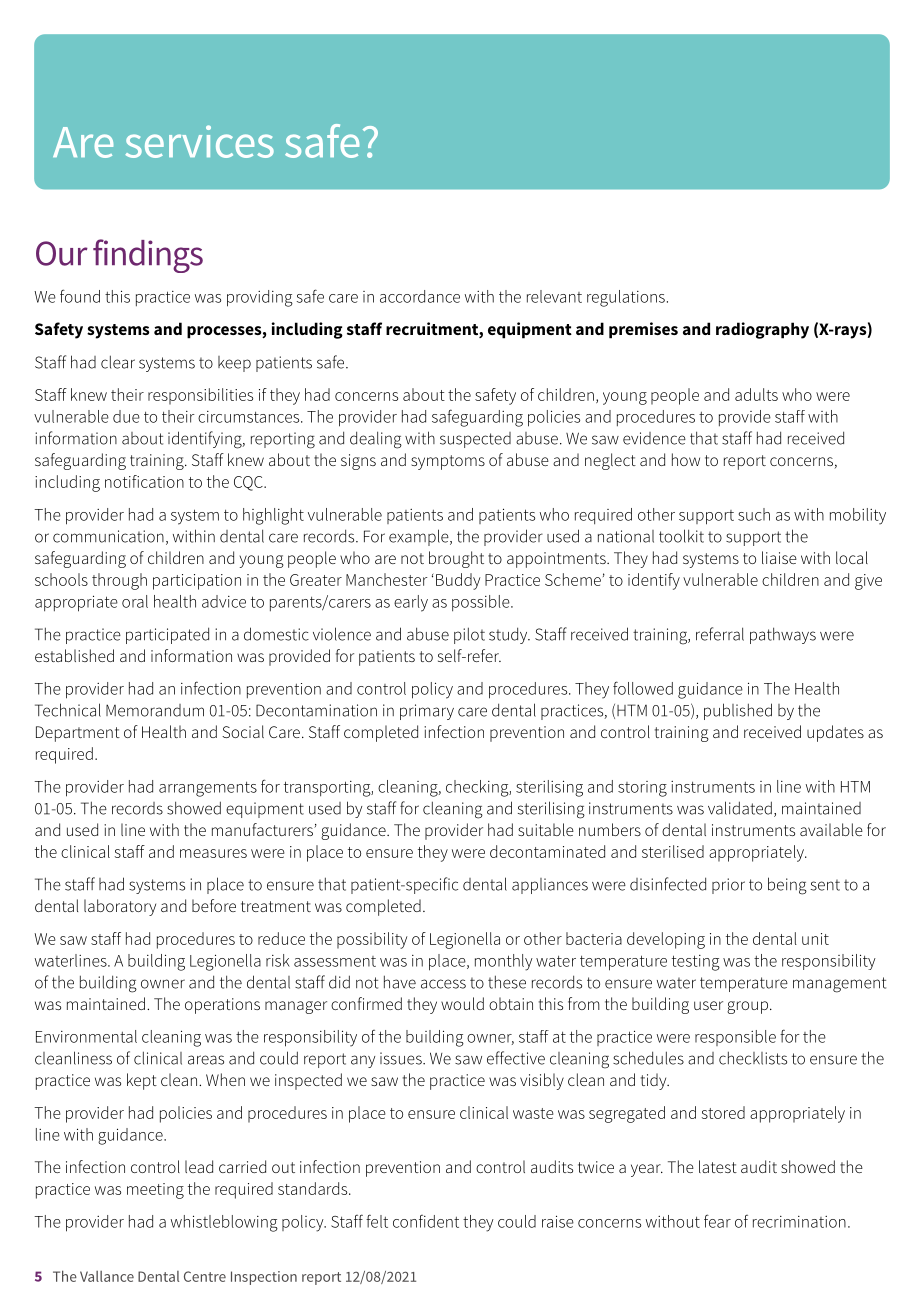 Image resolution: width=924 pixels, height=1308 pixels. Describe the element at coordinates (199, 141) in the screenshot. I see `services` at that location.
